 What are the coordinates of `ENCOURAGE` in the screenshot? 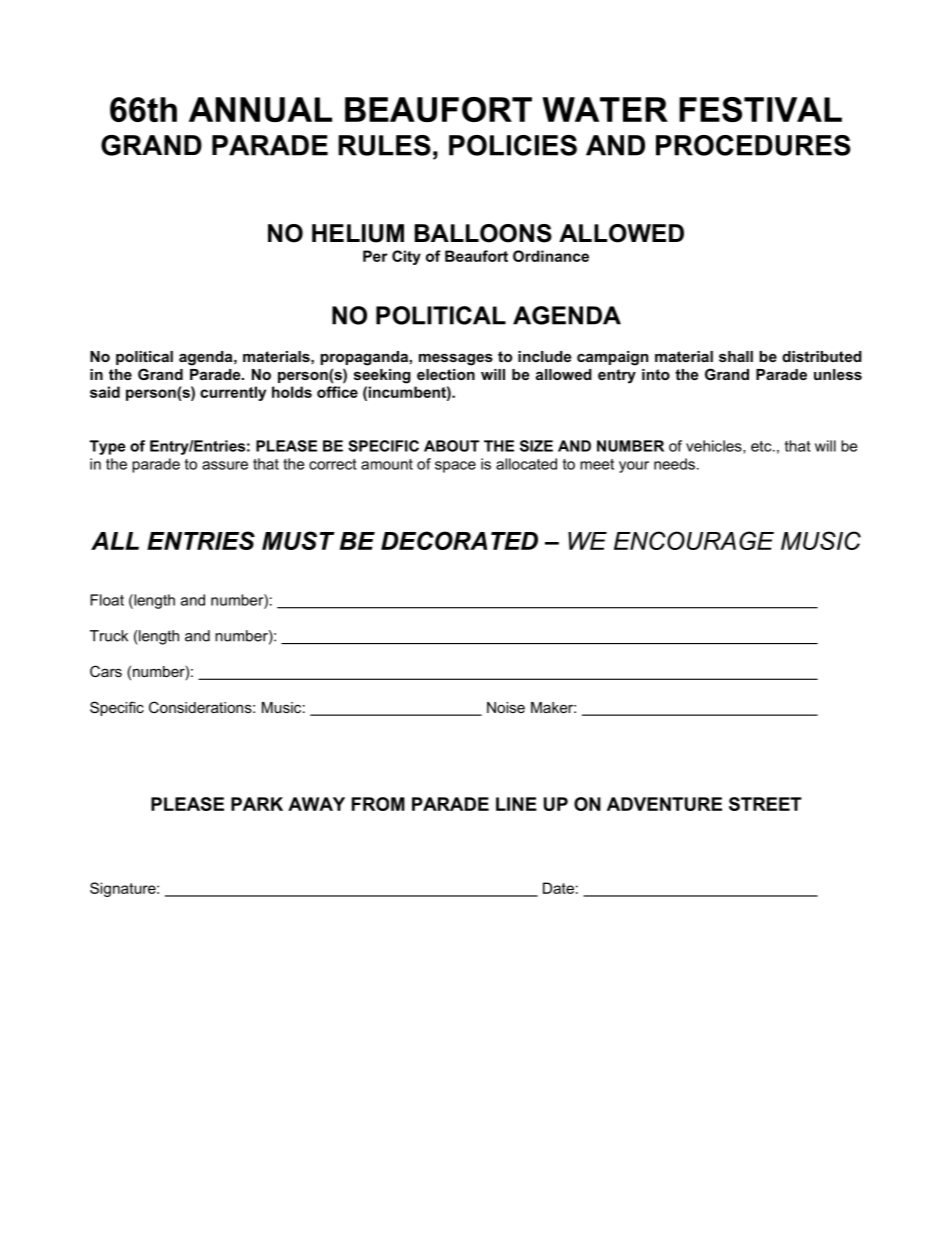 It's located at (694, 540).
